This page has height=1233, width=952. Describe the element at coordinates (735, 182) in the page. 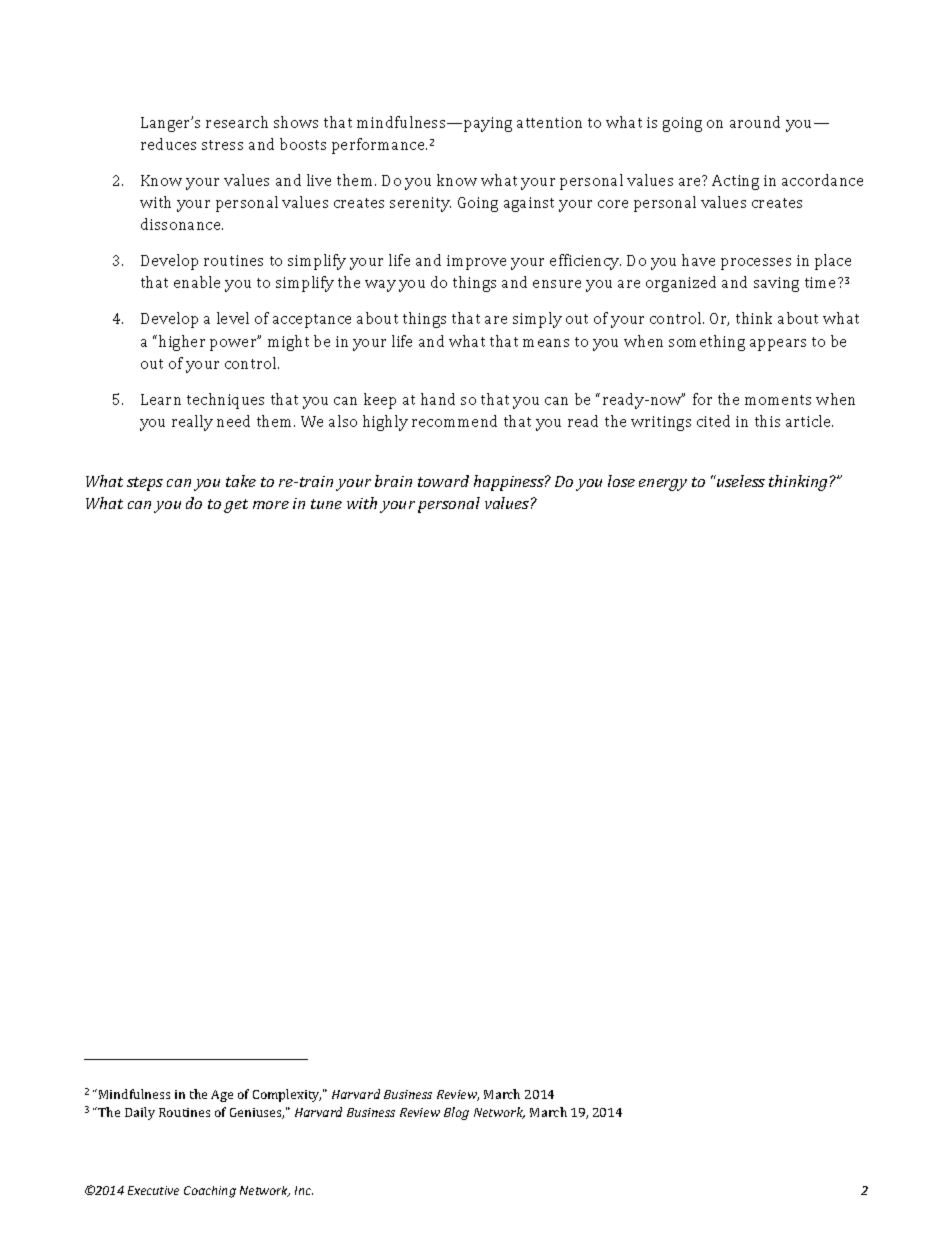

I see `Acting` at that location.
